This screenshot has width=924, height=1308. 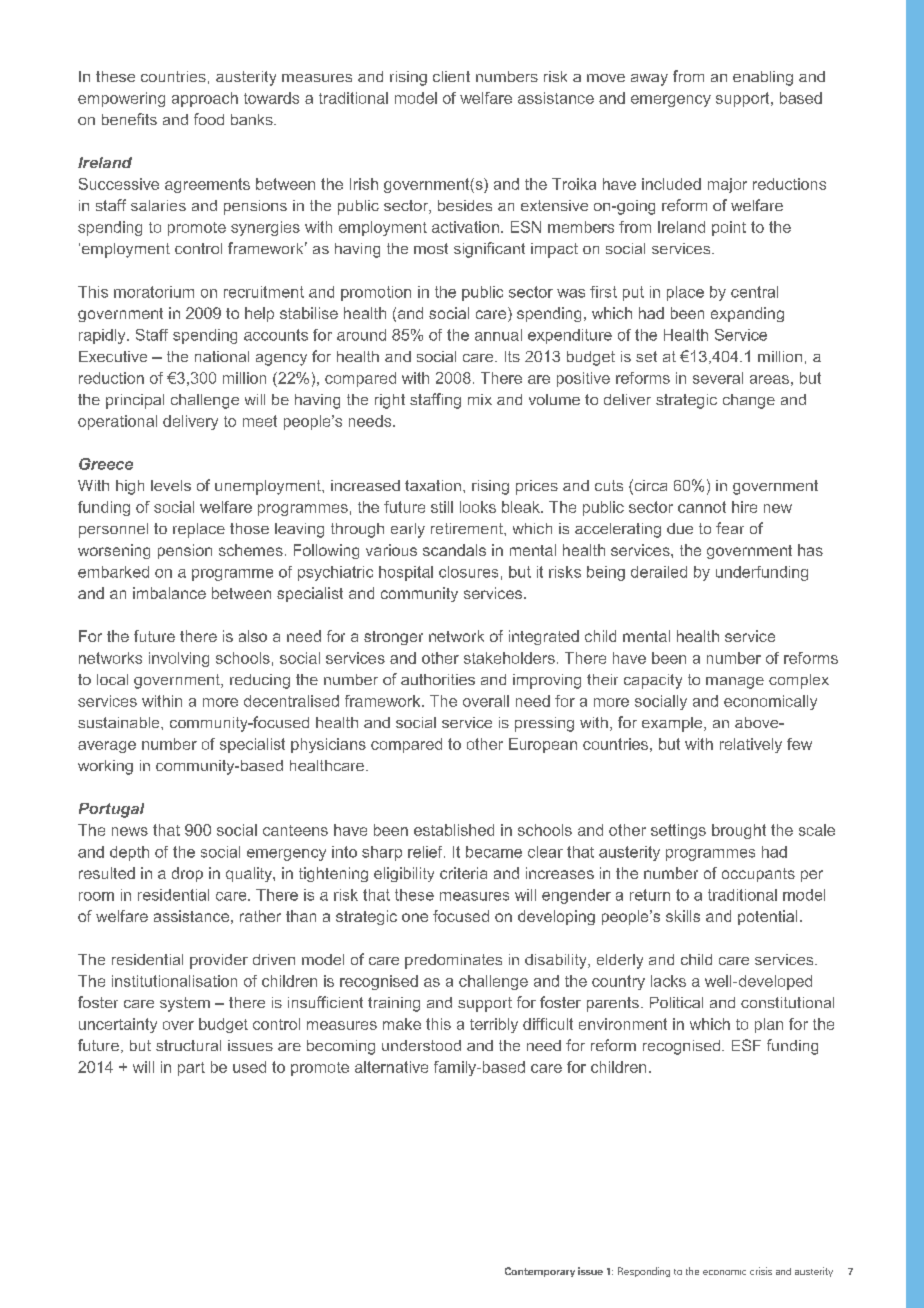 I want to click on manage, so click(x=735, y=683).
